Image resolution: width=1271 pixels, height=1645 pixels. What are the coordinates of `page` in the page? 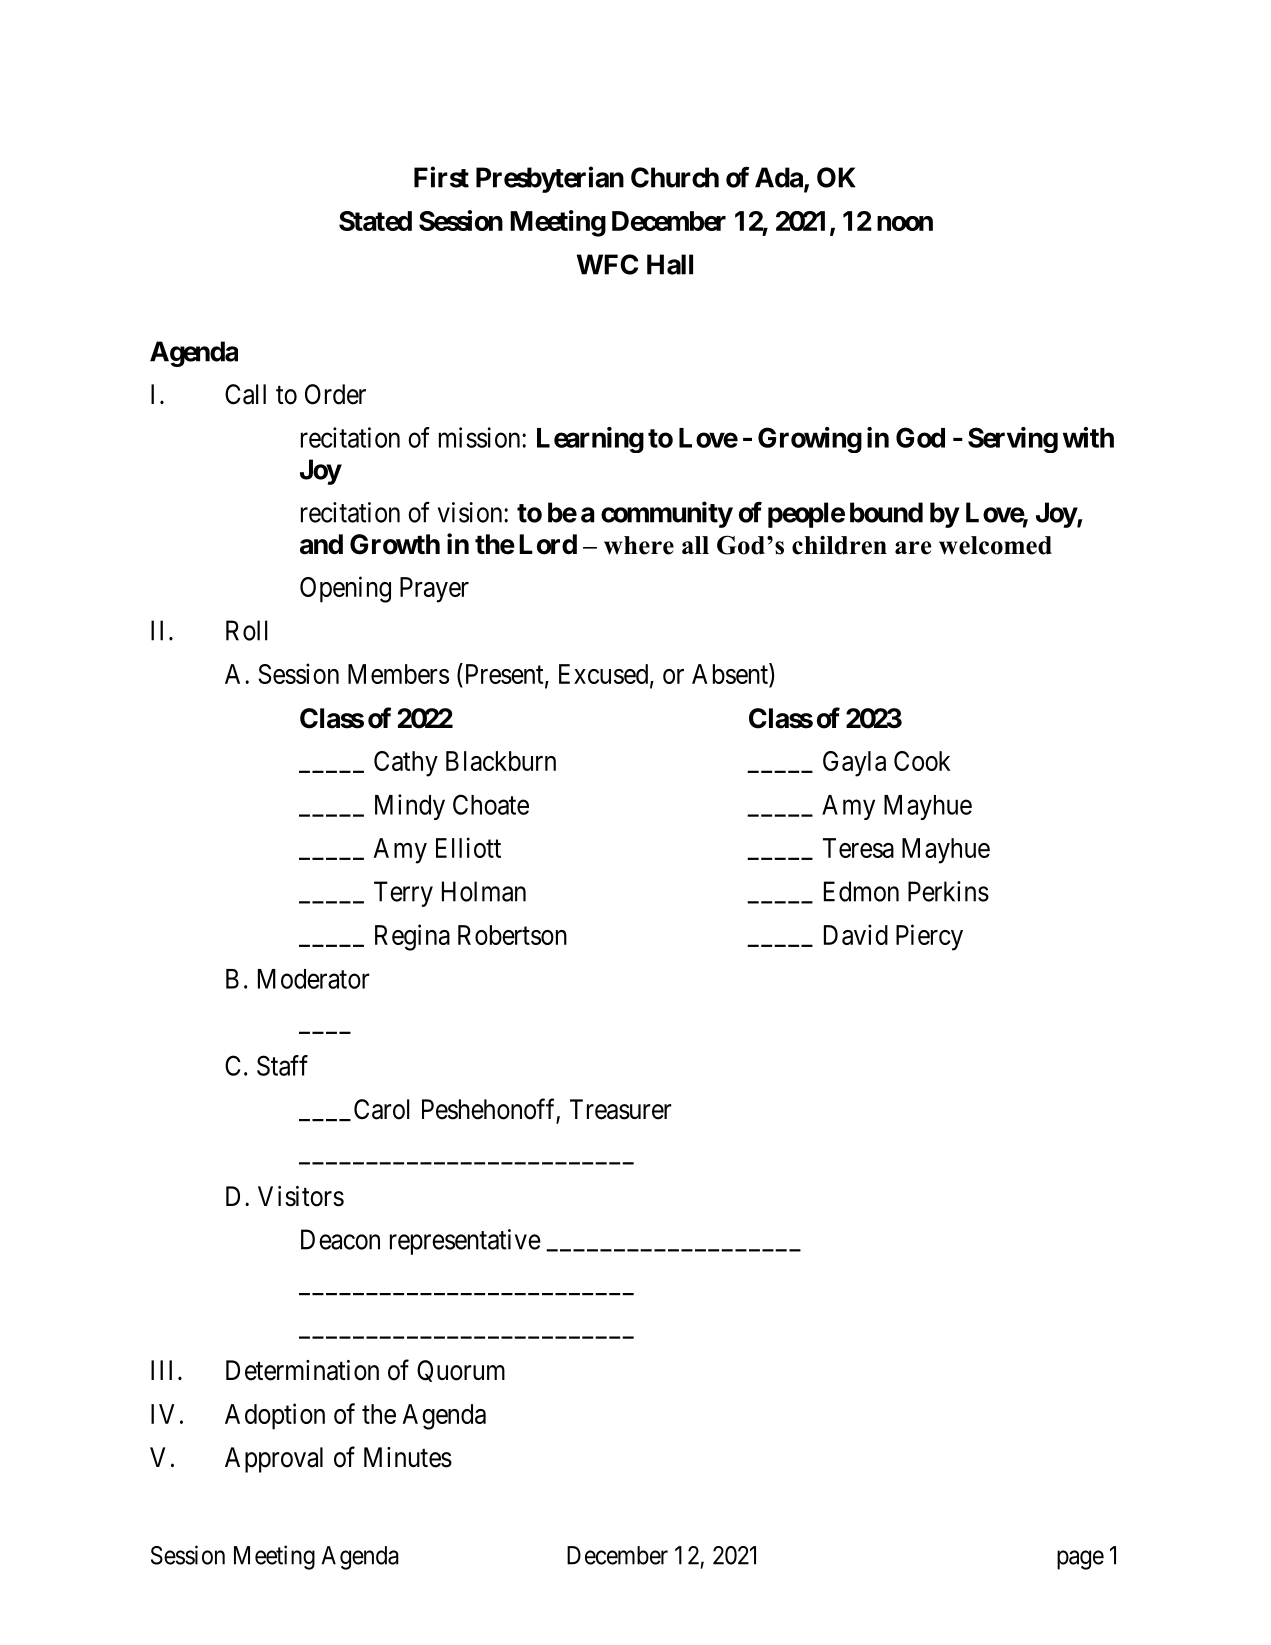 It's located at (1080, 1560).
